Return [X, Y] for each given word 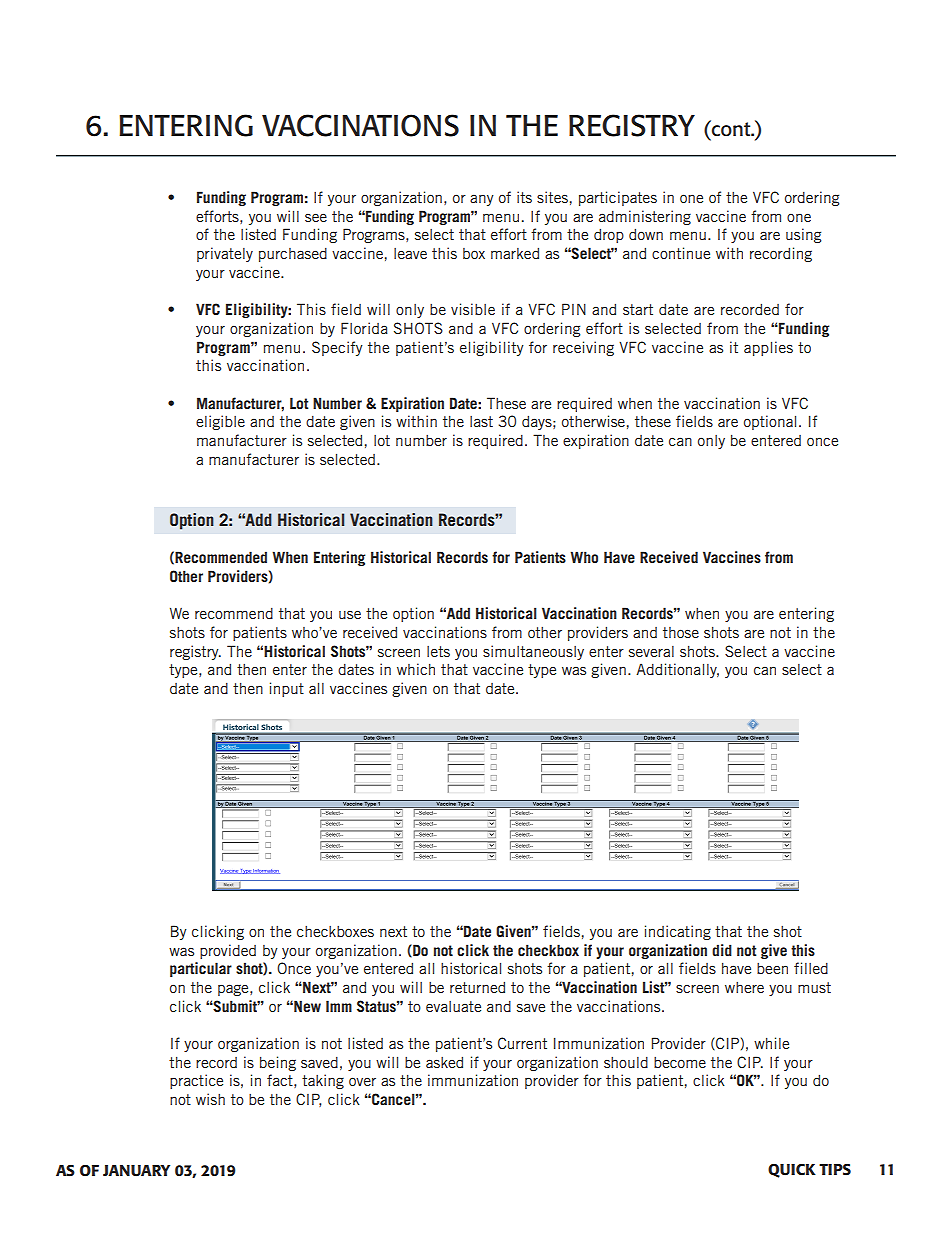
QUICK [792, 1171]
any [482, 200]
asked [444, 1062]
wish [210, 1099]
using [803, 235]
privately [225, 254]
